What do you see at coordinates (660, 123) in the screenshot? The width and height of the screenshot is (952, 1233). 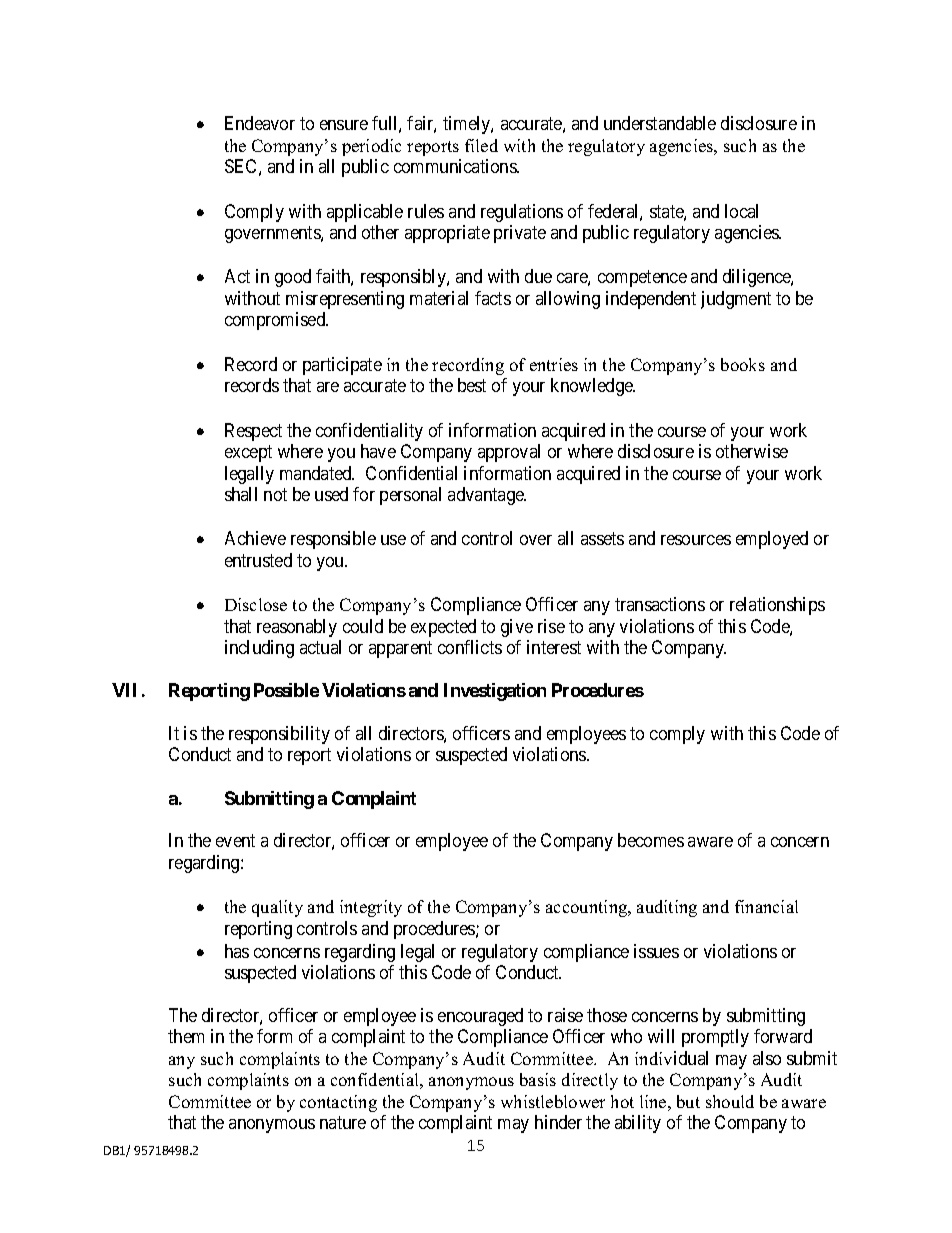 I see `understandable` at bounding box center [660, 123].
